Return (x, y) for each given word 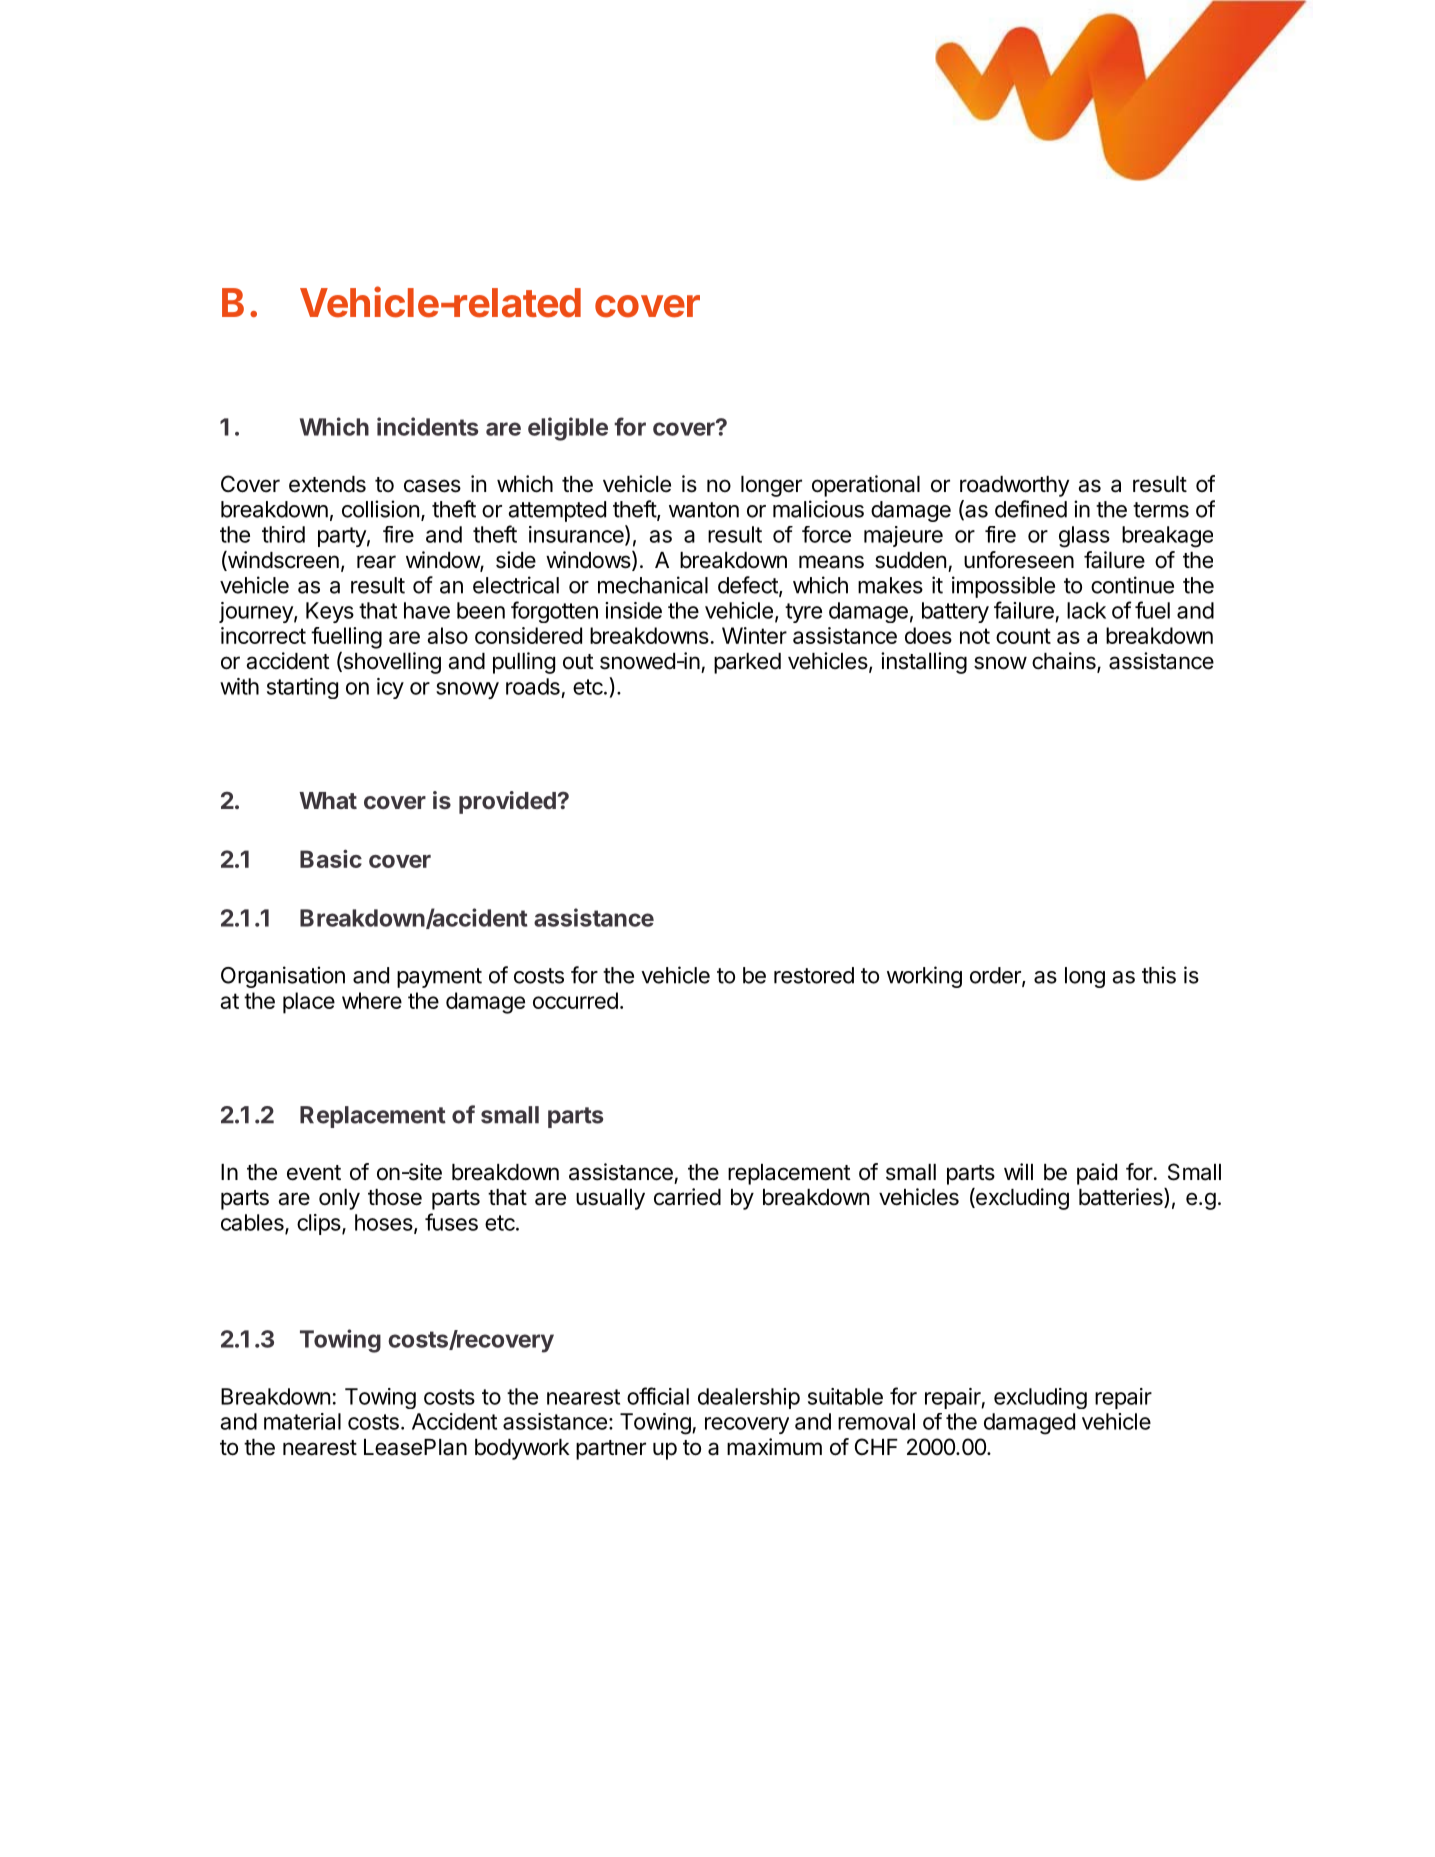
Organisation (283, 977)
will (1018, 1171)
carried (687, 1197)
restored (814, 975)
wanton (704, 510)
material (302, 1421)
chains (1065, 662)
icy (390, 688)
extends (327, 484)
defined (1031, 509)
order (996, 976)
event (314, 1173)
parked (747, 663)
